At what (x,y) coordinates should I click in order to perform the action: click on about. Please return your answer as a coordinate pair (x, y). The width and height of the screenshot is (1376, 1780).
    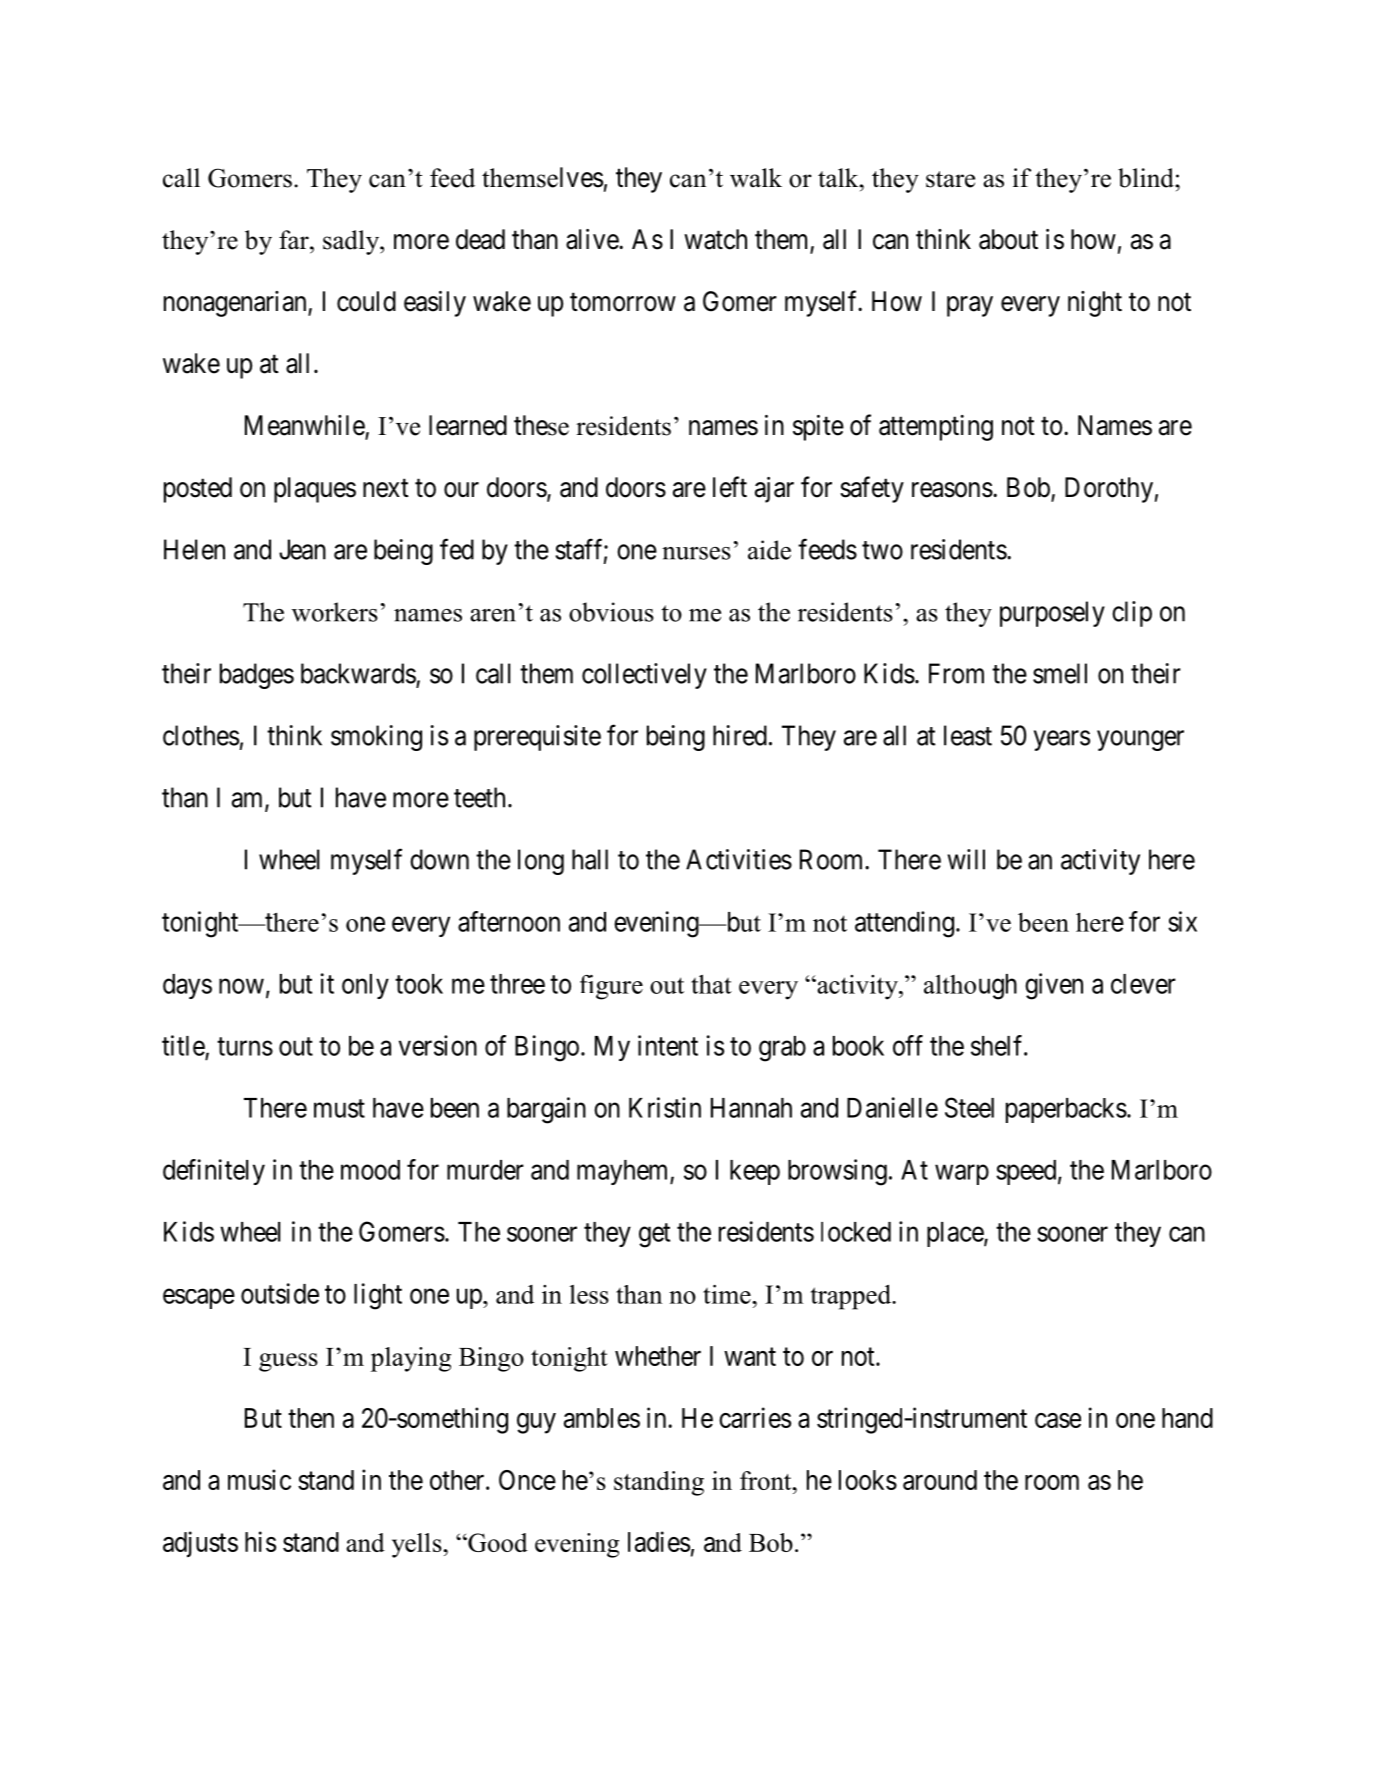
    Looking at the image, I should click on (1008, 239).
